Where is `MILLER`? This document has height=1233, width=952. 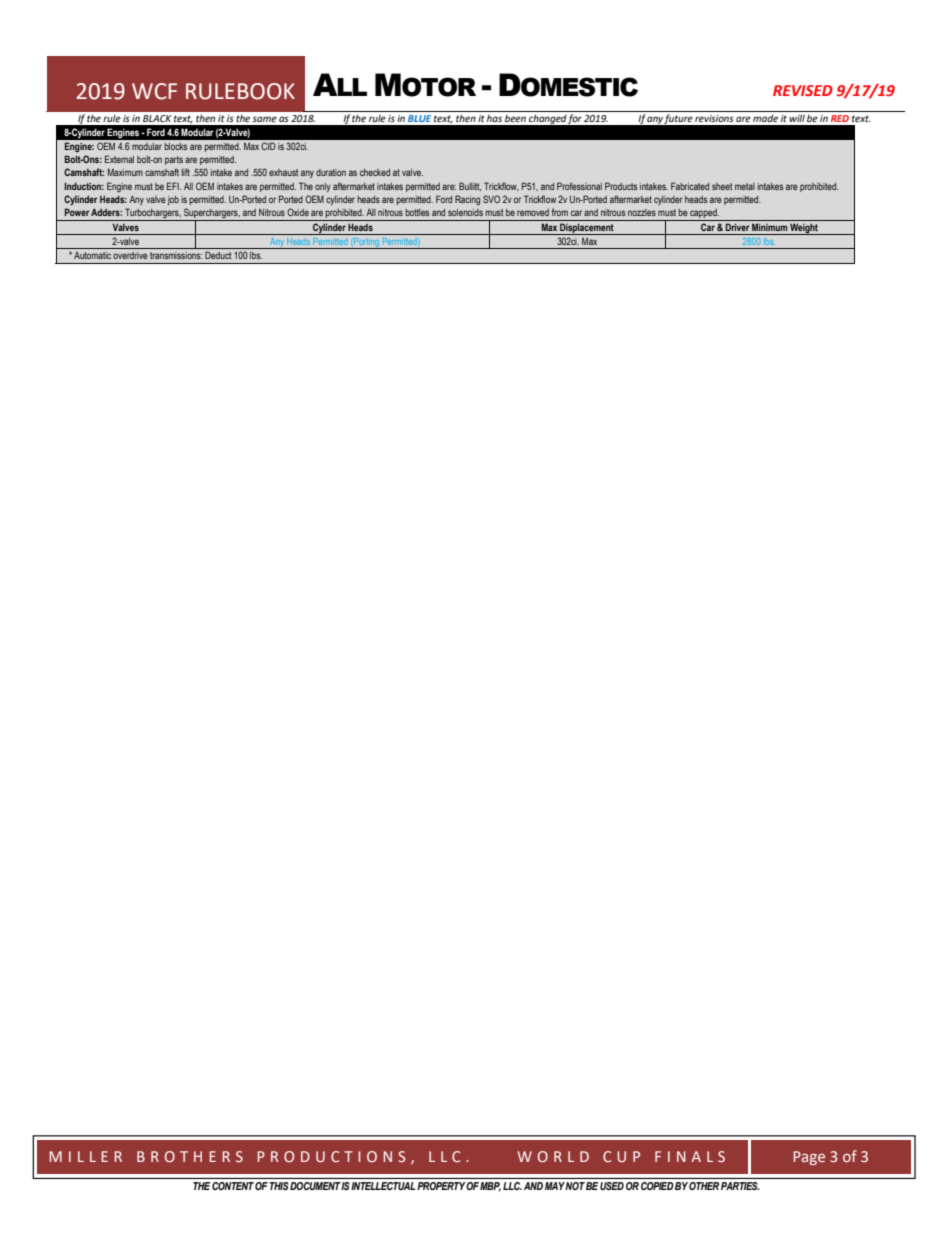 MILLER is located at coordinates (85, 1156).
